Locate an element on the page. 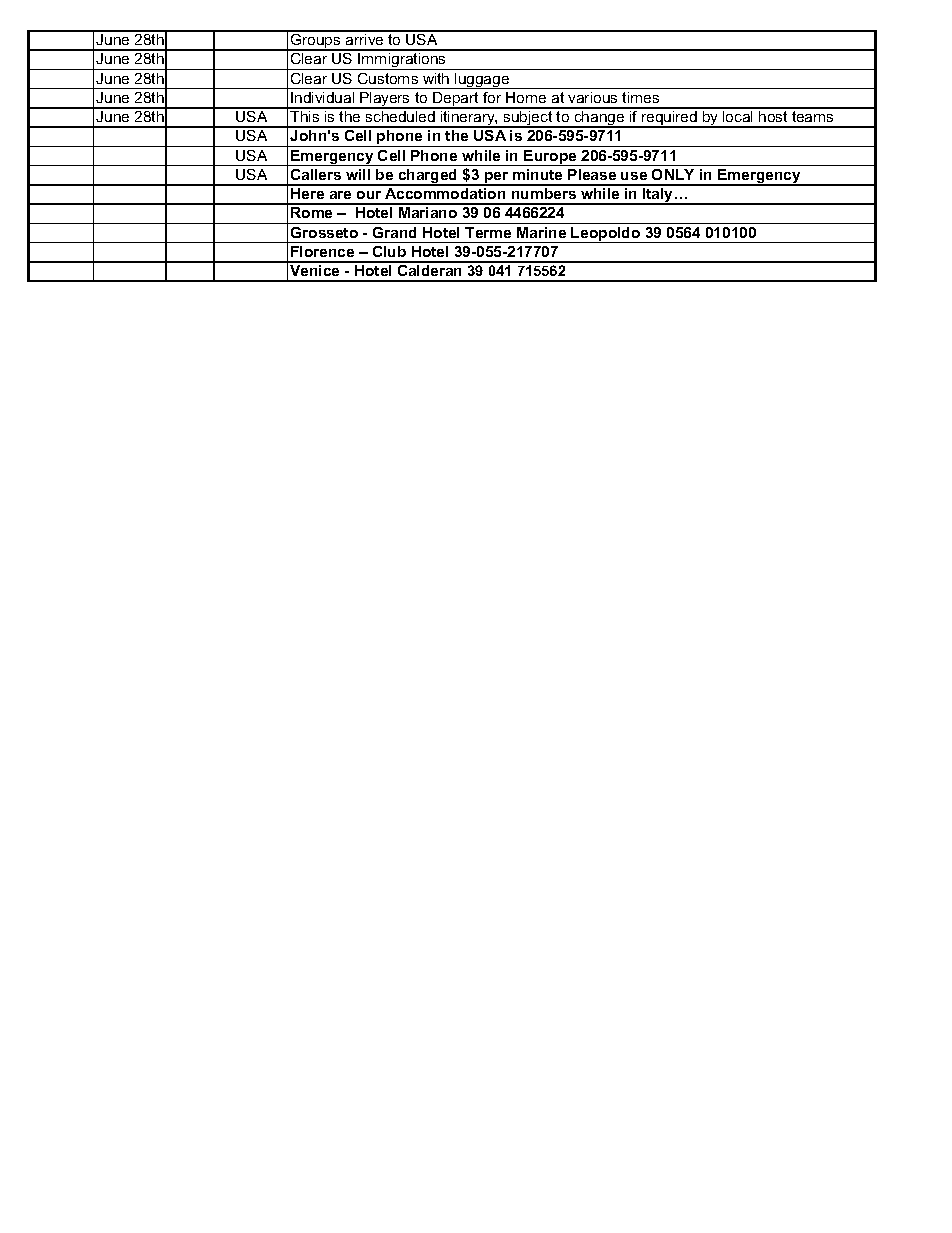  are is located at coordinates (340, 195).
